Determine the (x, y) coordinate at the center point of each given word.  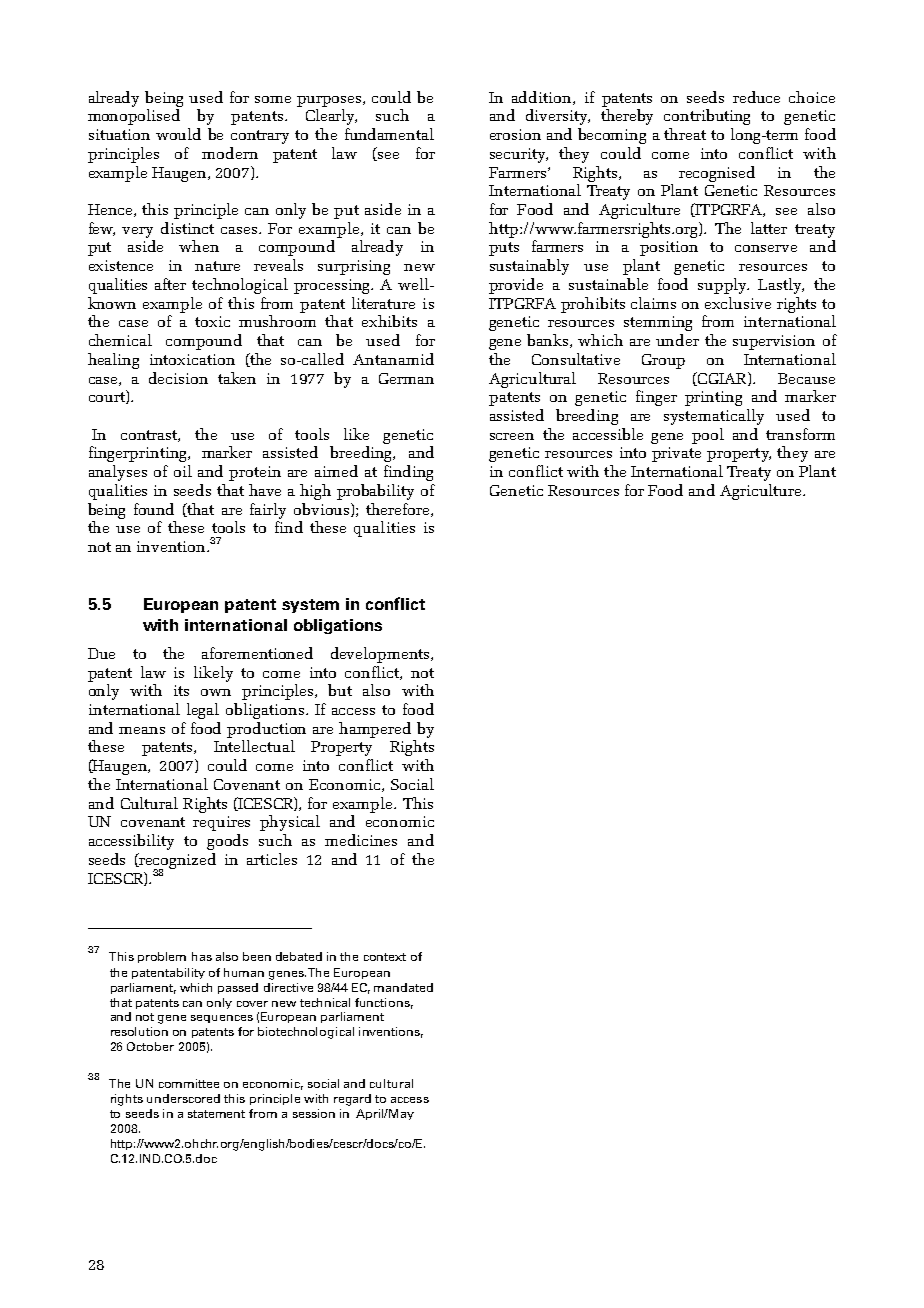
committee (189, 1083)
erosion (515, 134)
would (178, 134)
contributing (707, 117)
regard (352, 1100)
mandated (403, 987)
